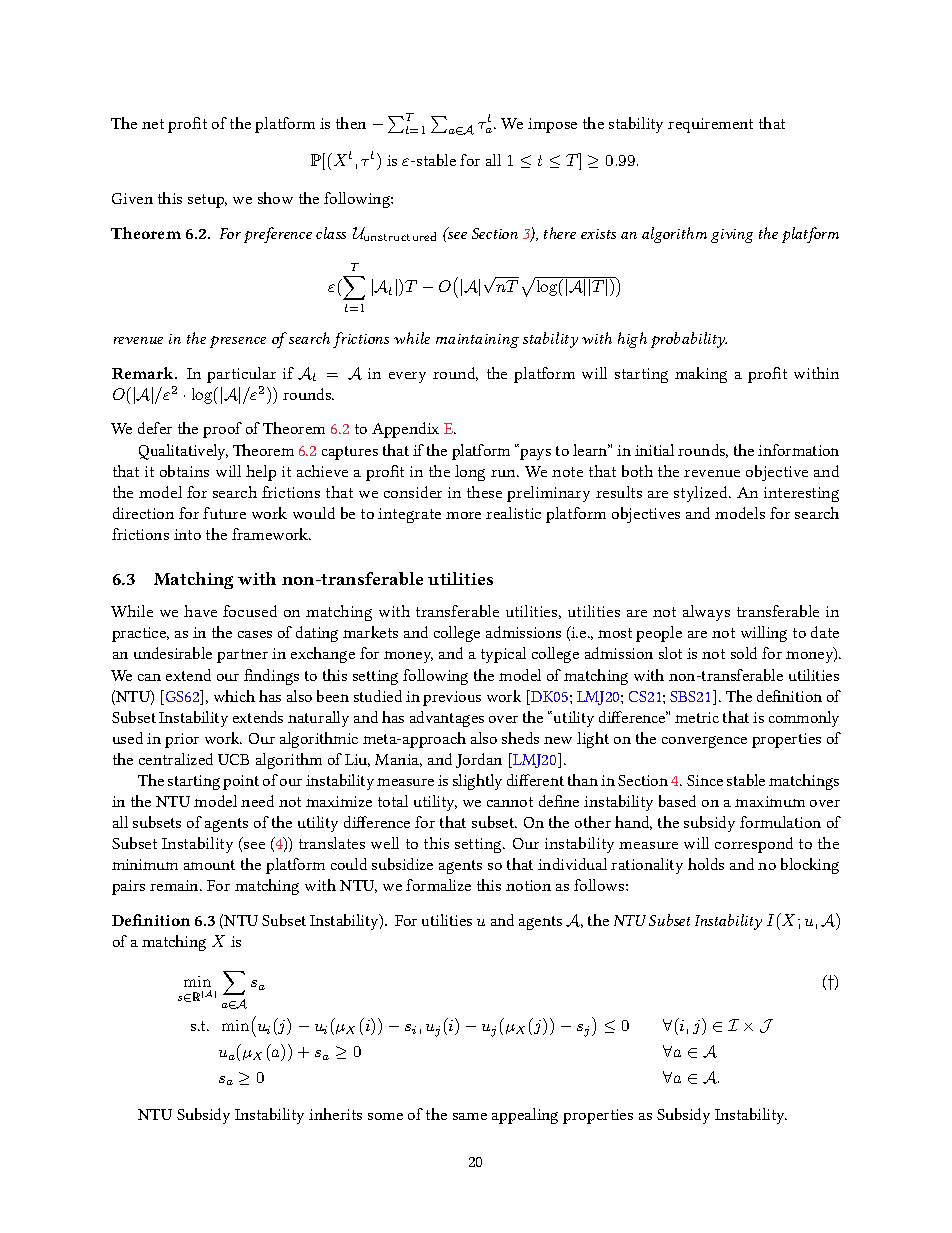 The width and height of the document is (952, 1233). Describe the element at coordinates (184, 471) in the document. I see `obtains` at that location.
